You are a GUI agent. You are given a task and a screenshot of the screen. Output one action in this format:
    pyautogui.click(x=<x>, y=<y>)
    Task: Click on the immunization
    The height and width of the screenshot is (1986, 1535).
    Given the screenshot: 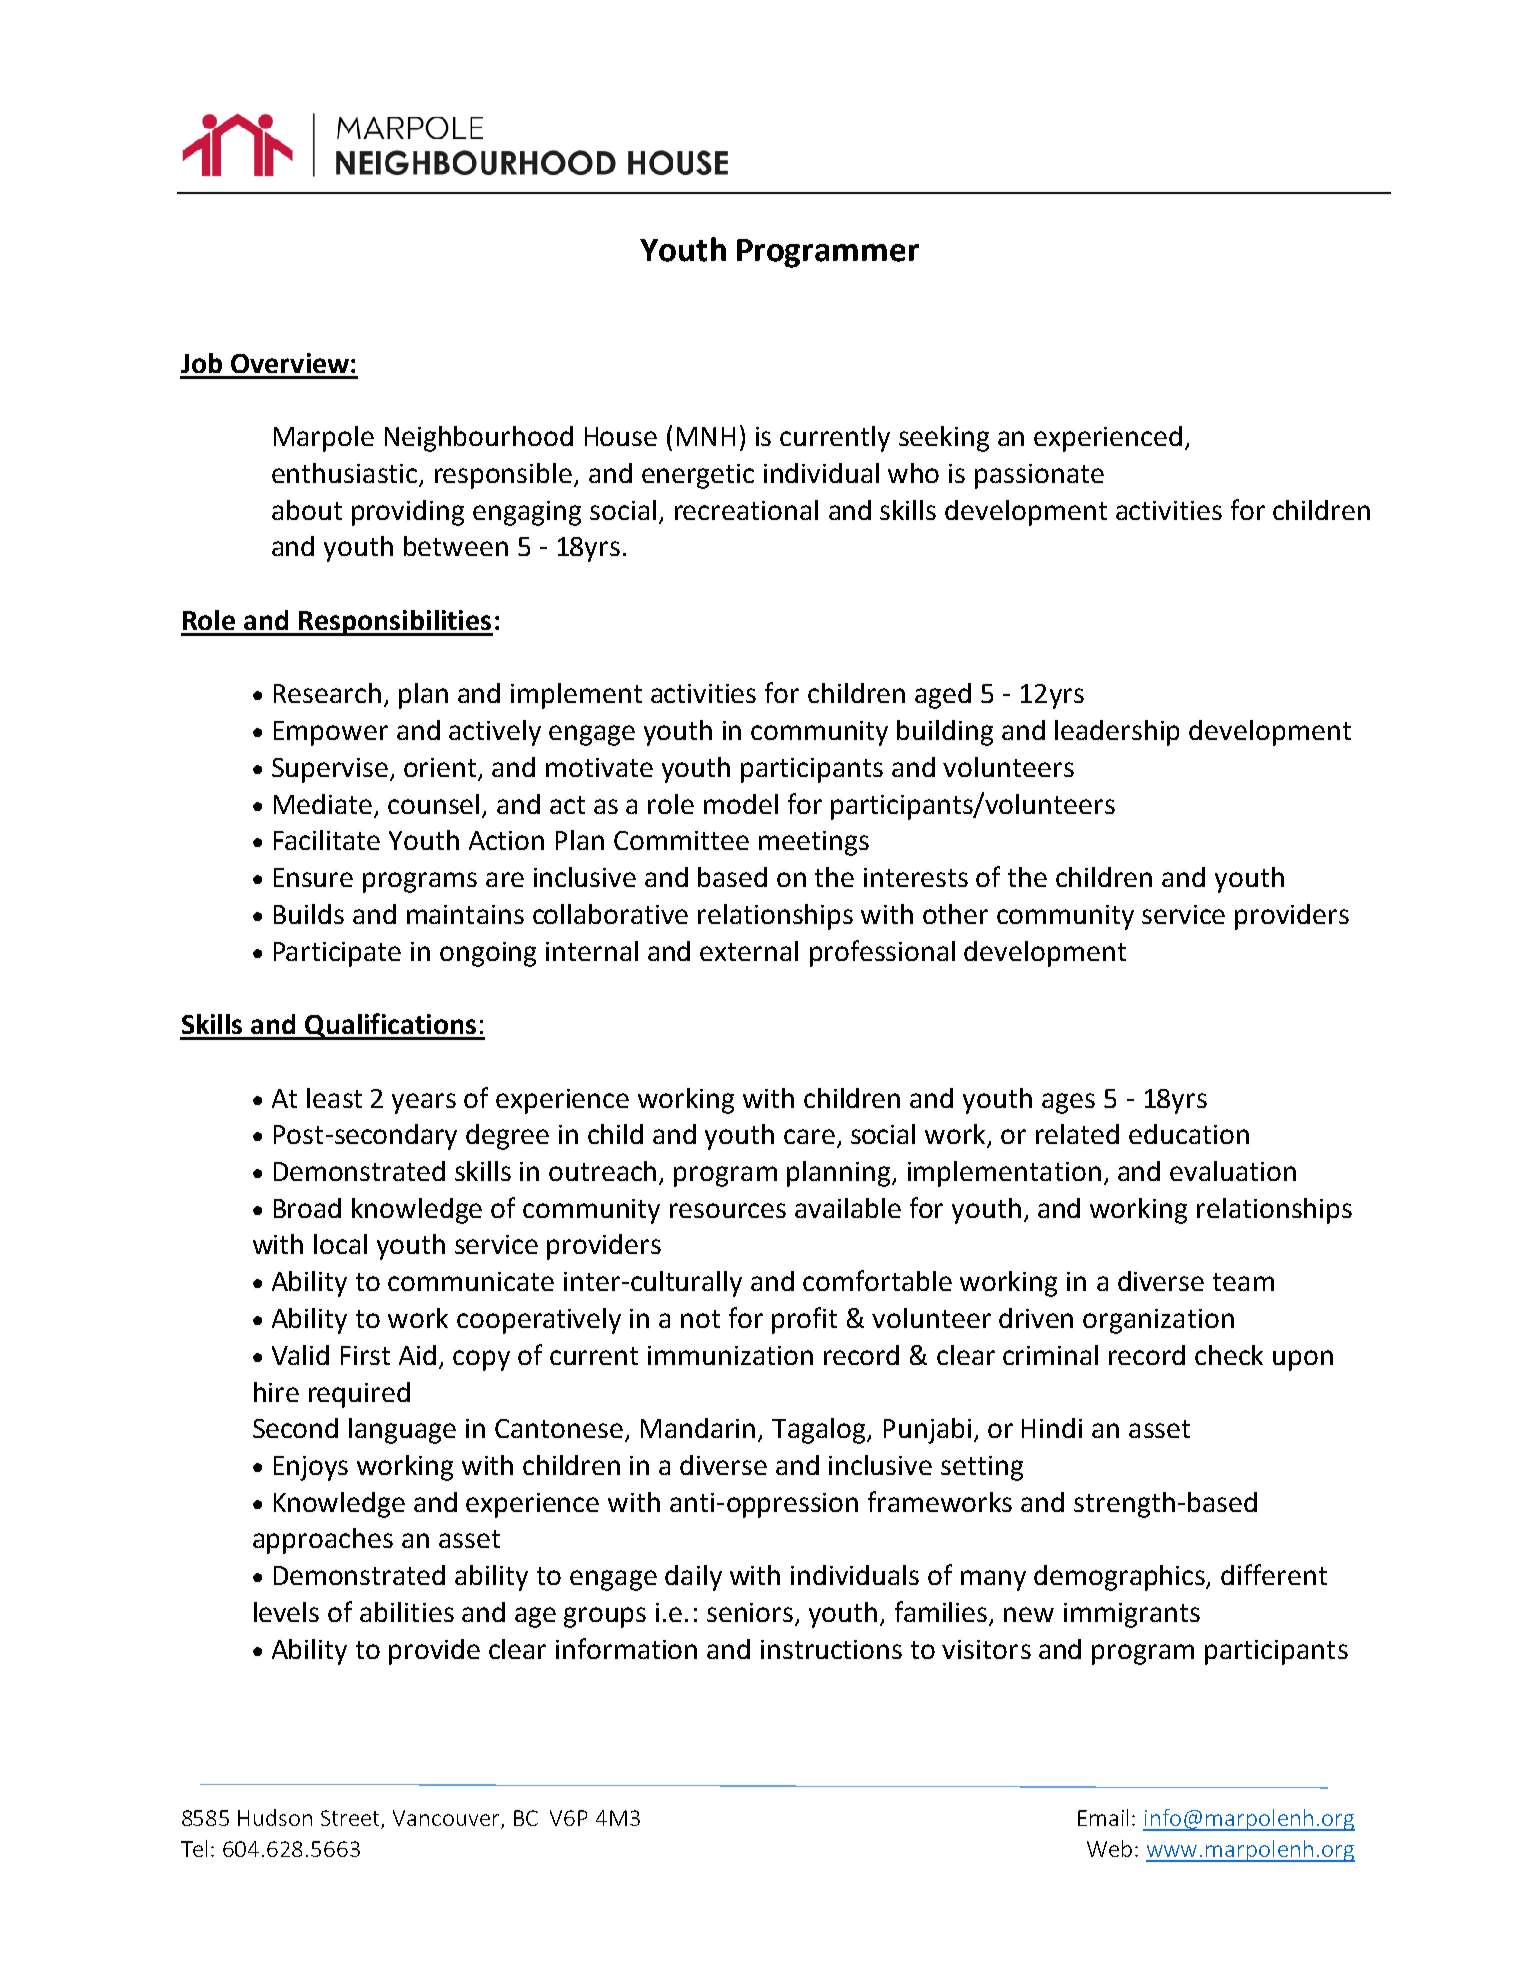 What is the action you would take?
    pyautogui.click(x=730, y=1355)
